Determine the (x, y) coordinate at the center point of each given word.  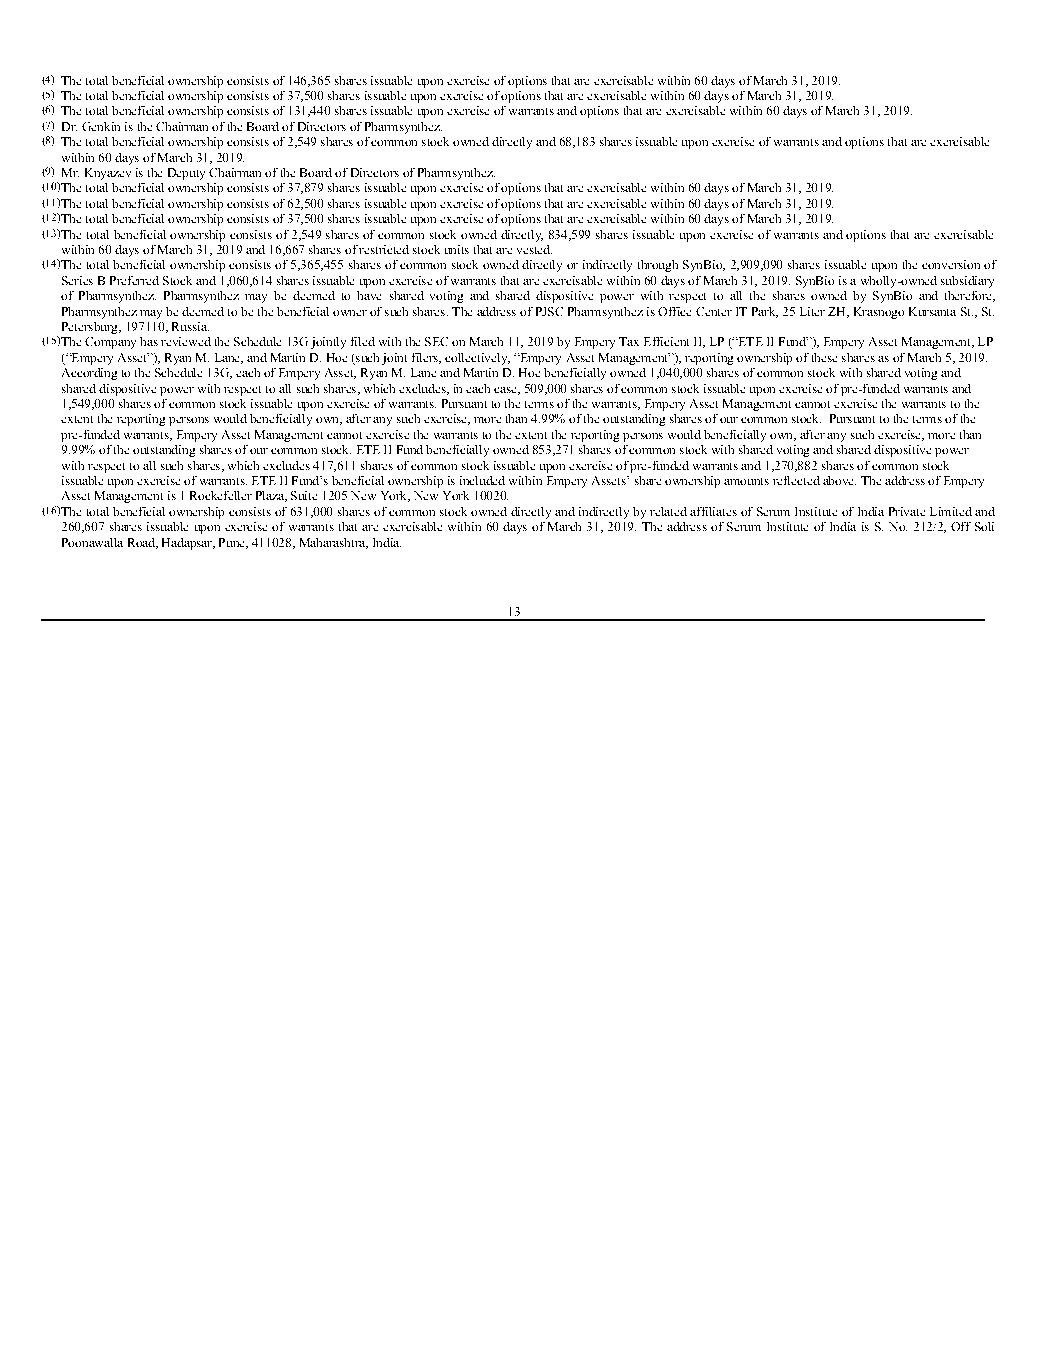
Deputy (186, 174)
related (668, 511)
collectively (477, 359)
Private (907, 511)
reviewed (186, 341)
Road (142, 543)
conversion (951, 264)
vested (534, 249)
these (824, 357)
